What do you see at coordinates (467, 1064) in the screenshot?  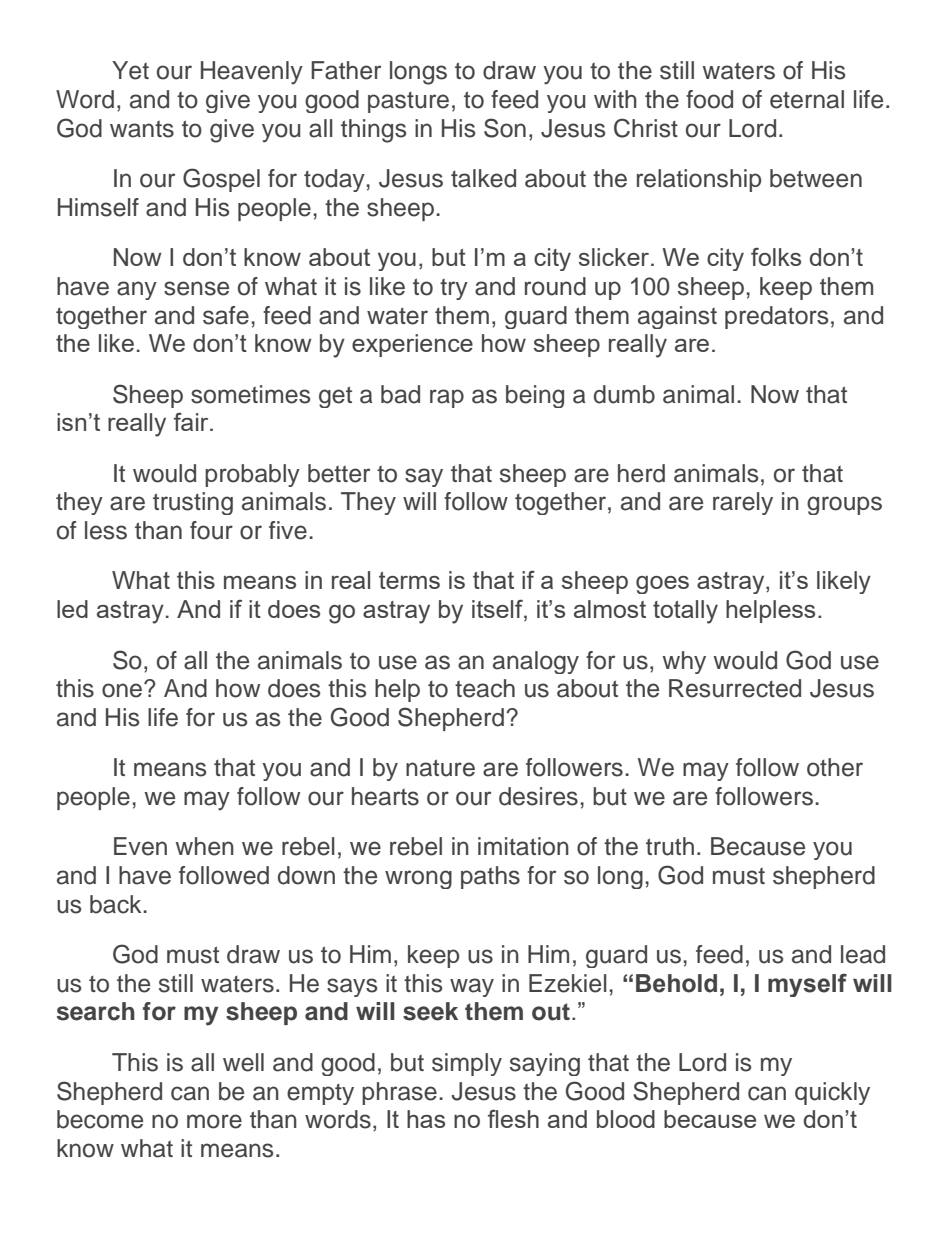 I see `simply` at bounding box center [467, 1064].
